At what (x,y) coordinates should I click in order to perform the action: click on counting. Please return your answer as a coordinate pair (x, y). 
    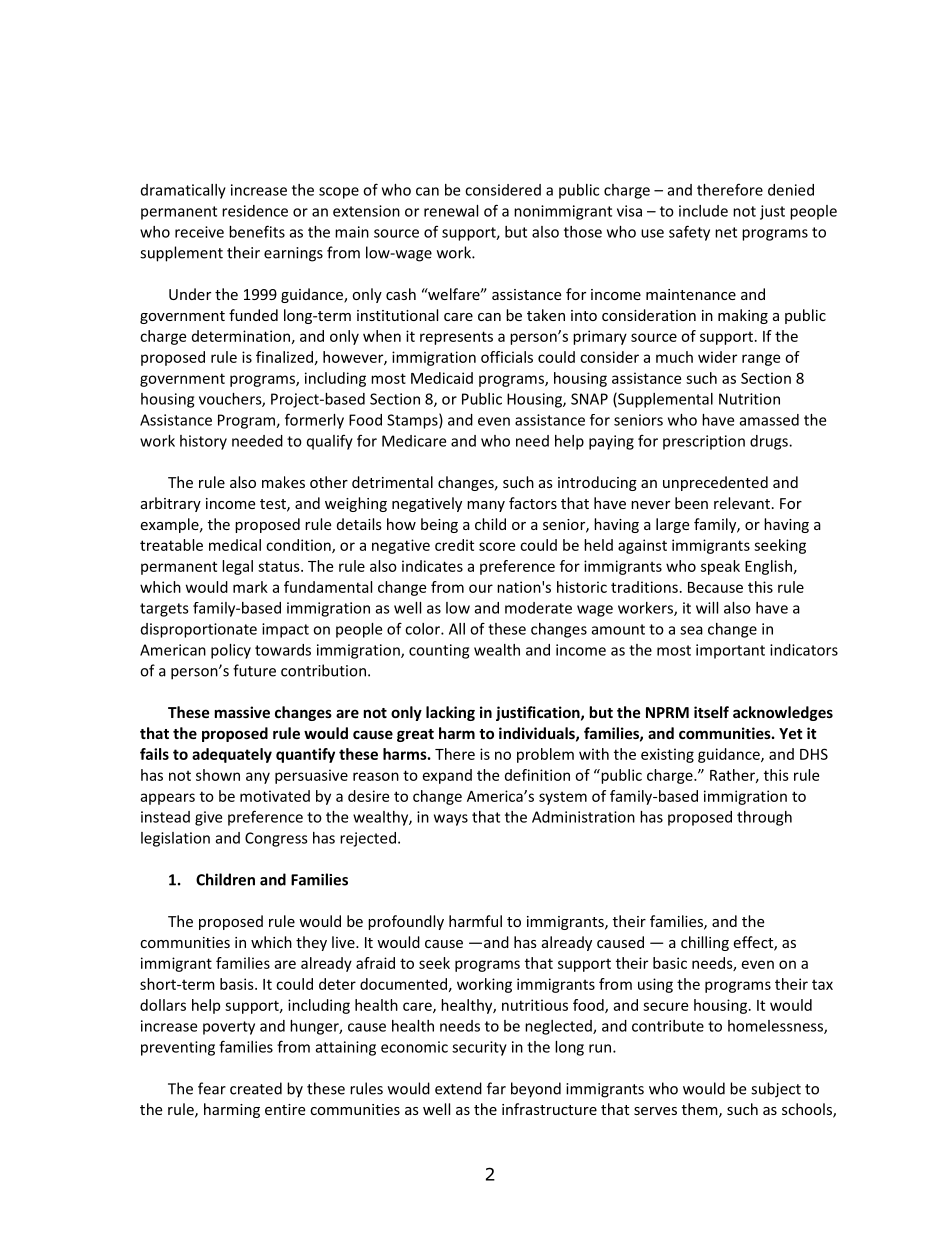
    Looking at the image, I should click on (439, 651).
